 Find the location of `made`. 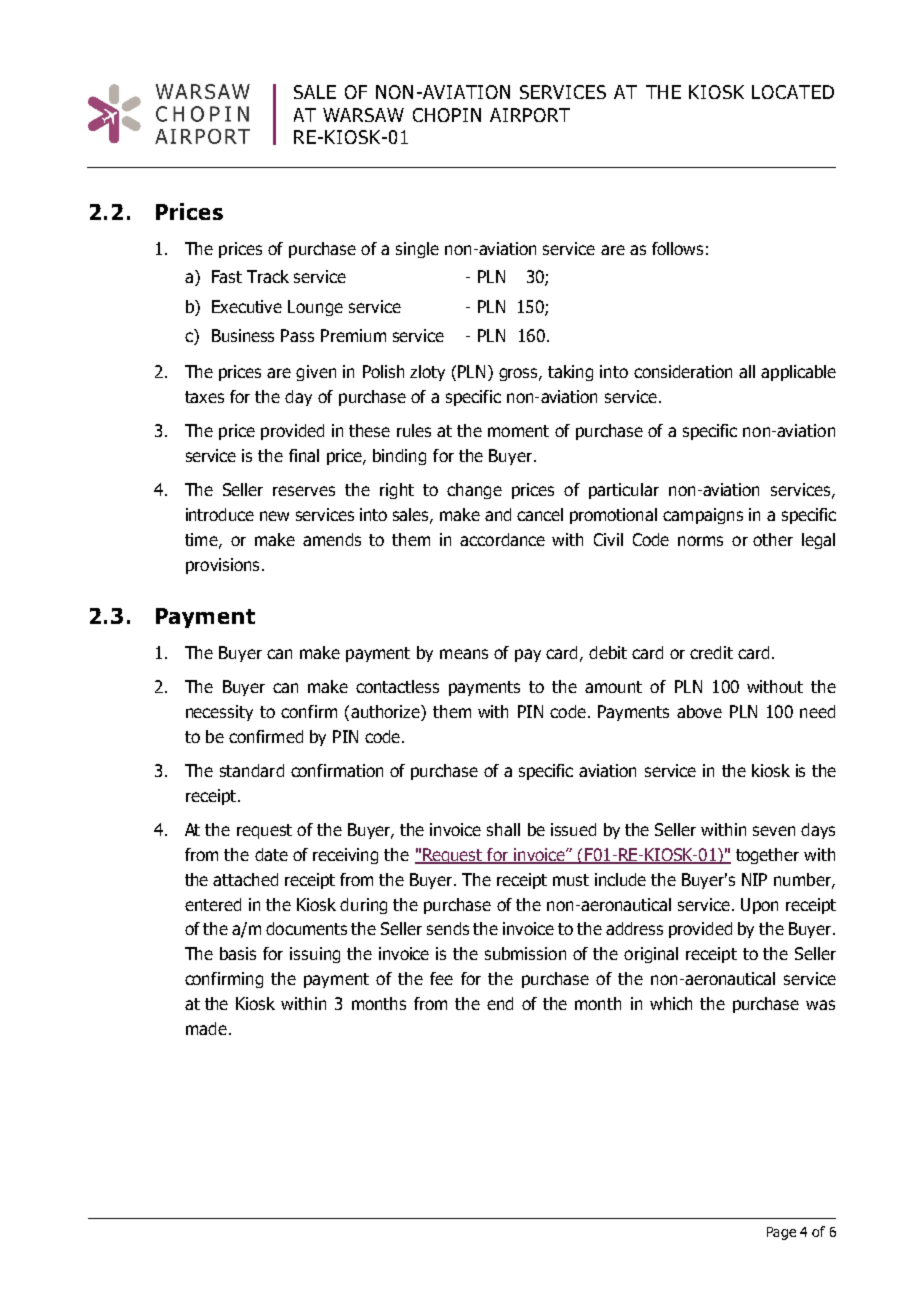

made is located at coordinates (206, 1028).
